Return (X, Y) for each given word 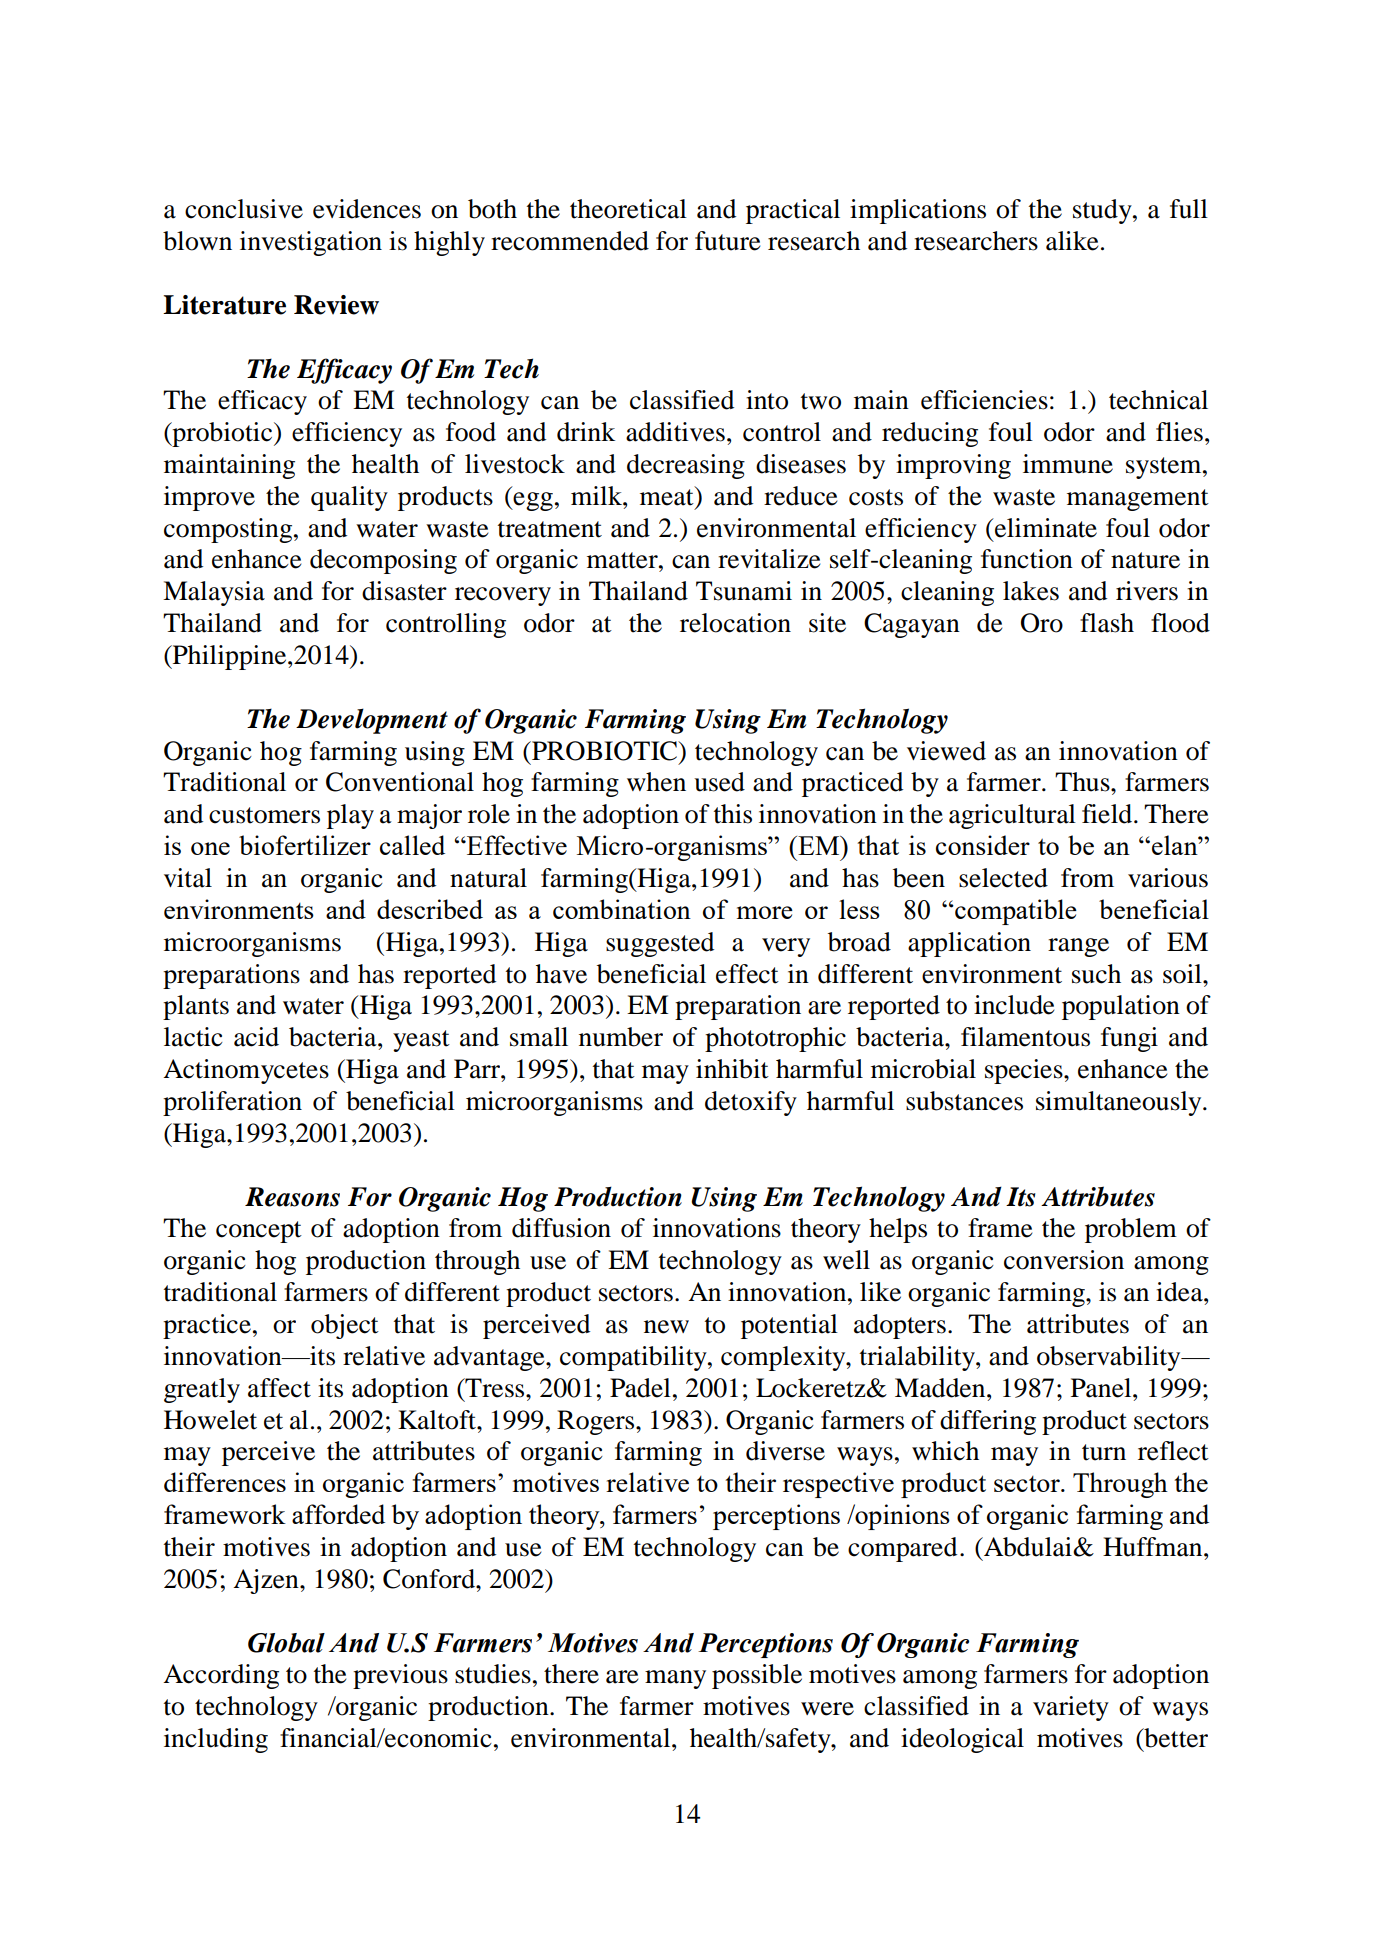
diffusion (561, 1228)
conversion (1064, 1260)
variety (1071, 1708)
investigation (311, 243)
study (1103, 211)
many (675, 1679)
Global (286, 1643)
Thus (1083, 782)
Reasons (292, 1197)
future (727, 241)
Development (372, 721)
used (719, 782)
